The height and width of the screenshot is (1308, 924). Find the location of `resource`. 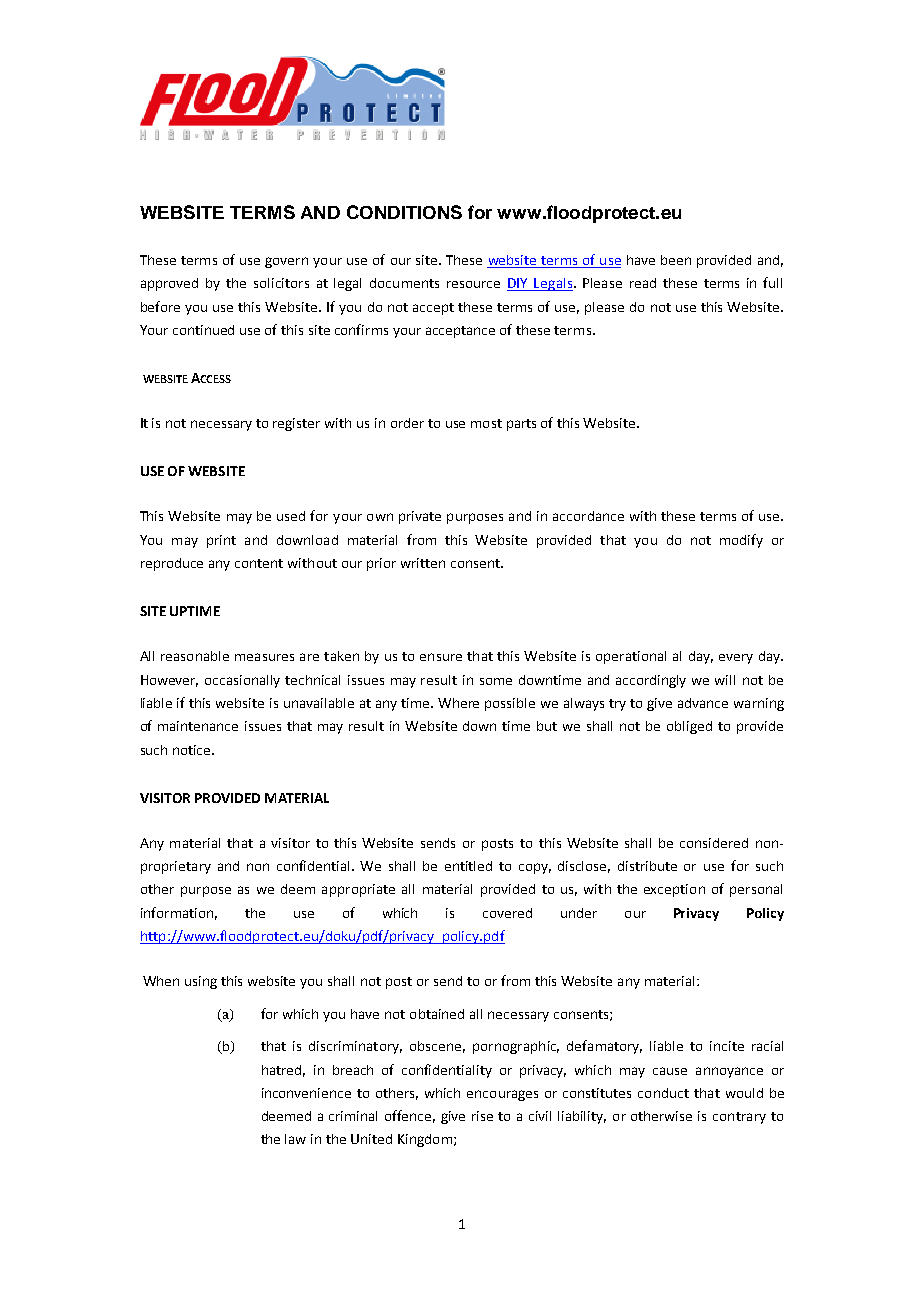

resource is located at coordinates (473, 284).
